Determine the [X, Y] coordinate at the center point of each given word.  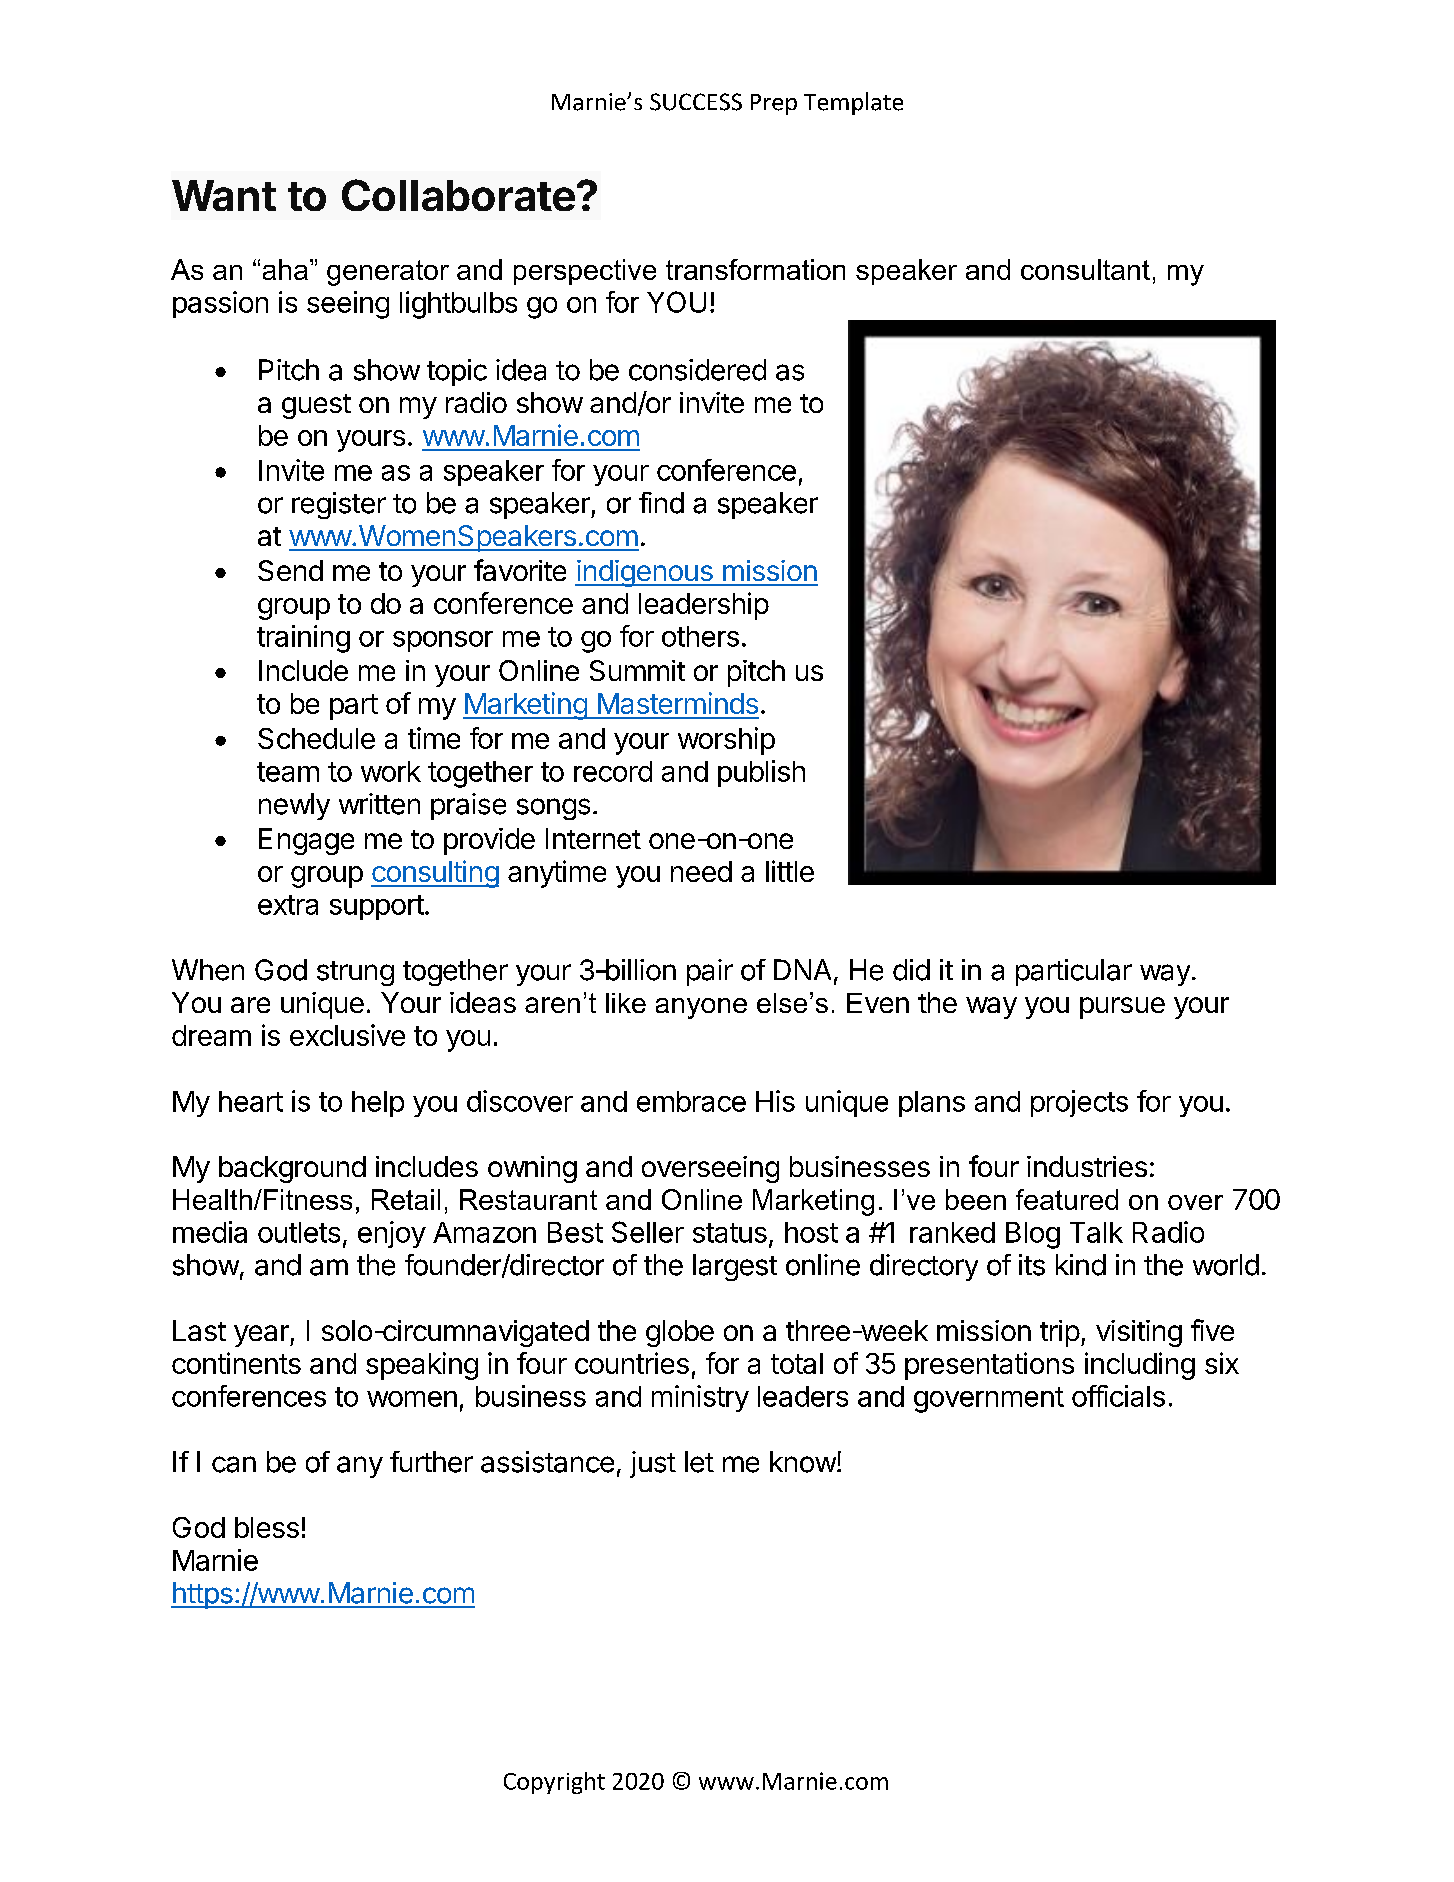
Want [224, 195]
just [653, 1464]
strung [355, 973]
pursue [1122, 1008]
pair [710, 972]
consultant [1085, 269]
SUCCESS [696, 102]
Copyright [554, 1783]
